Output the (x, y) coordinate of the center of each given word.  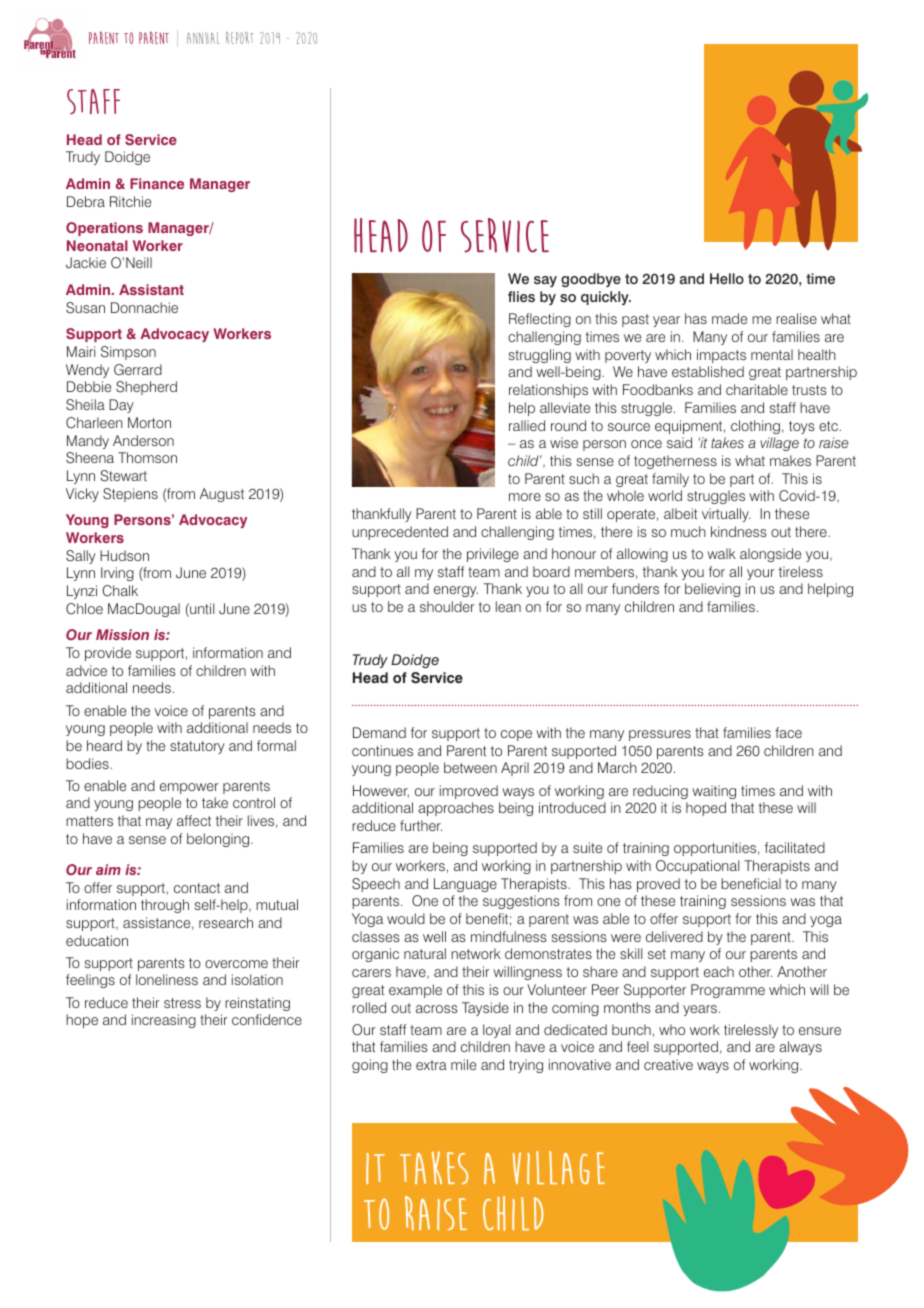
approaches (456, 809)
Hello (727, 278)
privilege (493, 555)
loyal (496, 1031)
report (240, 38)
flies (521, 296)
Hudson (124, 555)
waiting (714, 792)
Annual (203, 38)
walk (721, 553)
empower (189, 788)
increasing (164, 1021)
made (729, 318)
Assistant (151, 289)
